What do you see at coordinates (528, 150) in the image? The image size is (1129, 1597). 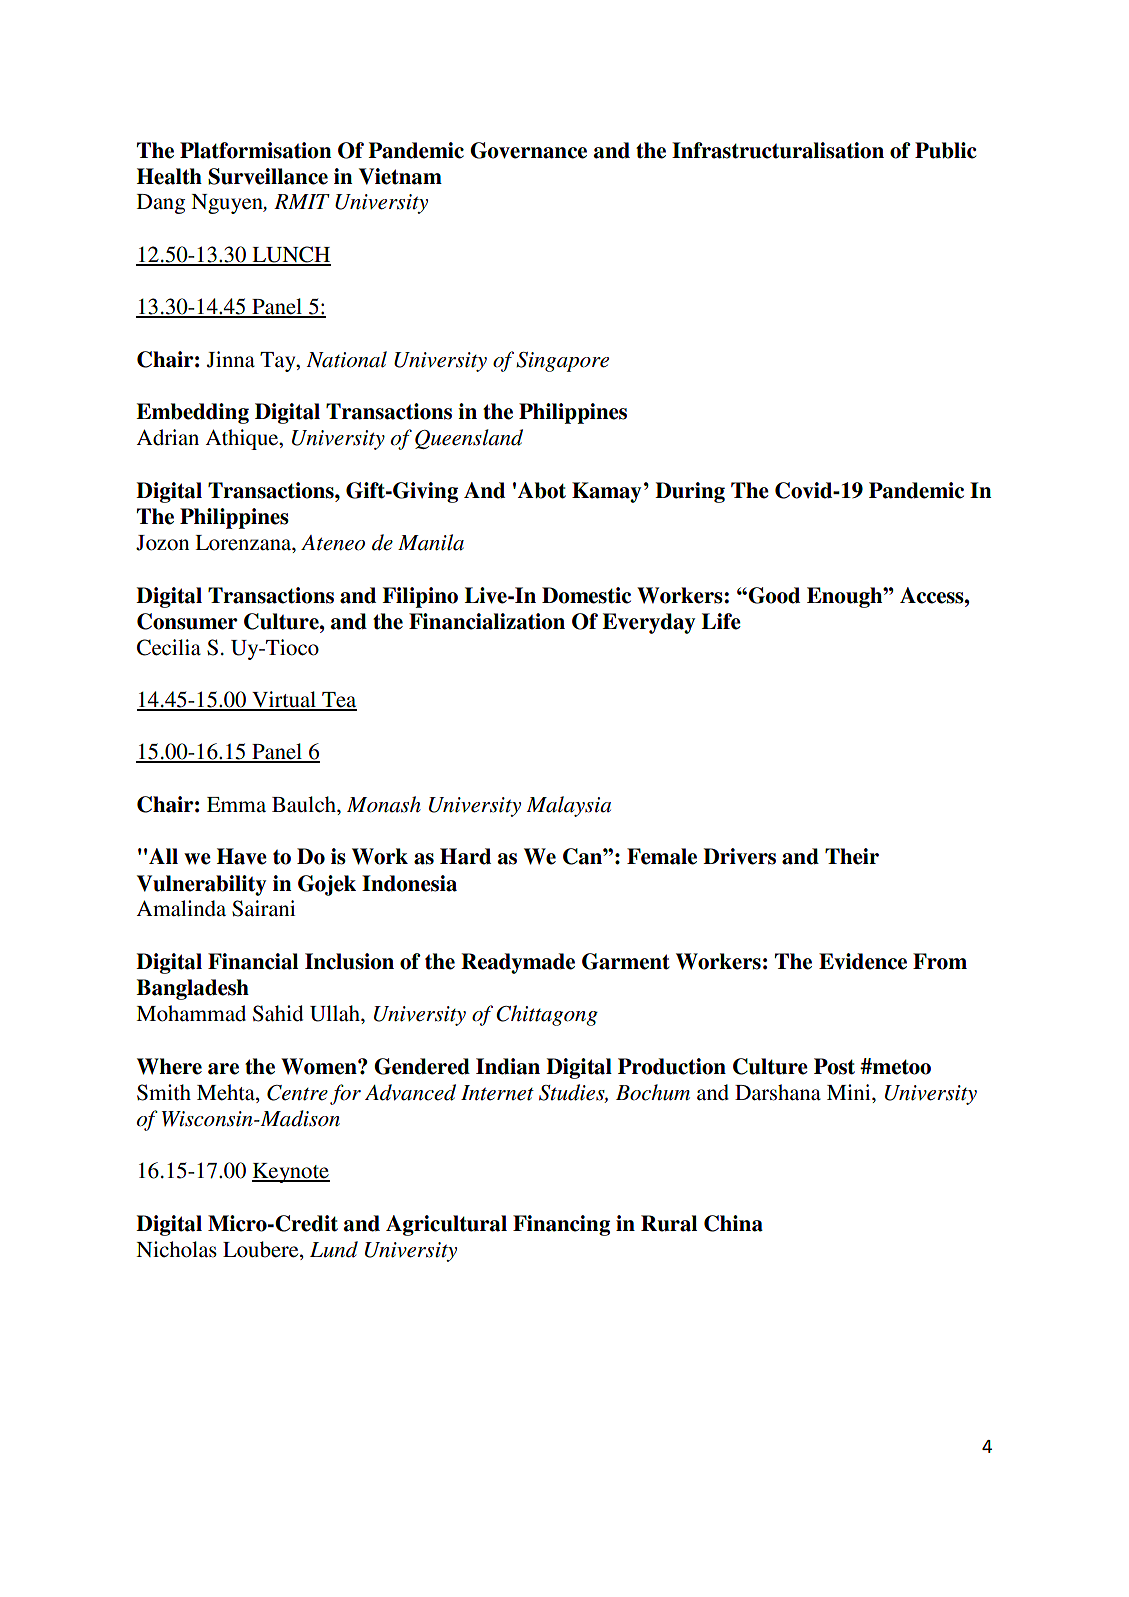 I see `Governance` at bounding box center [528, 150].
